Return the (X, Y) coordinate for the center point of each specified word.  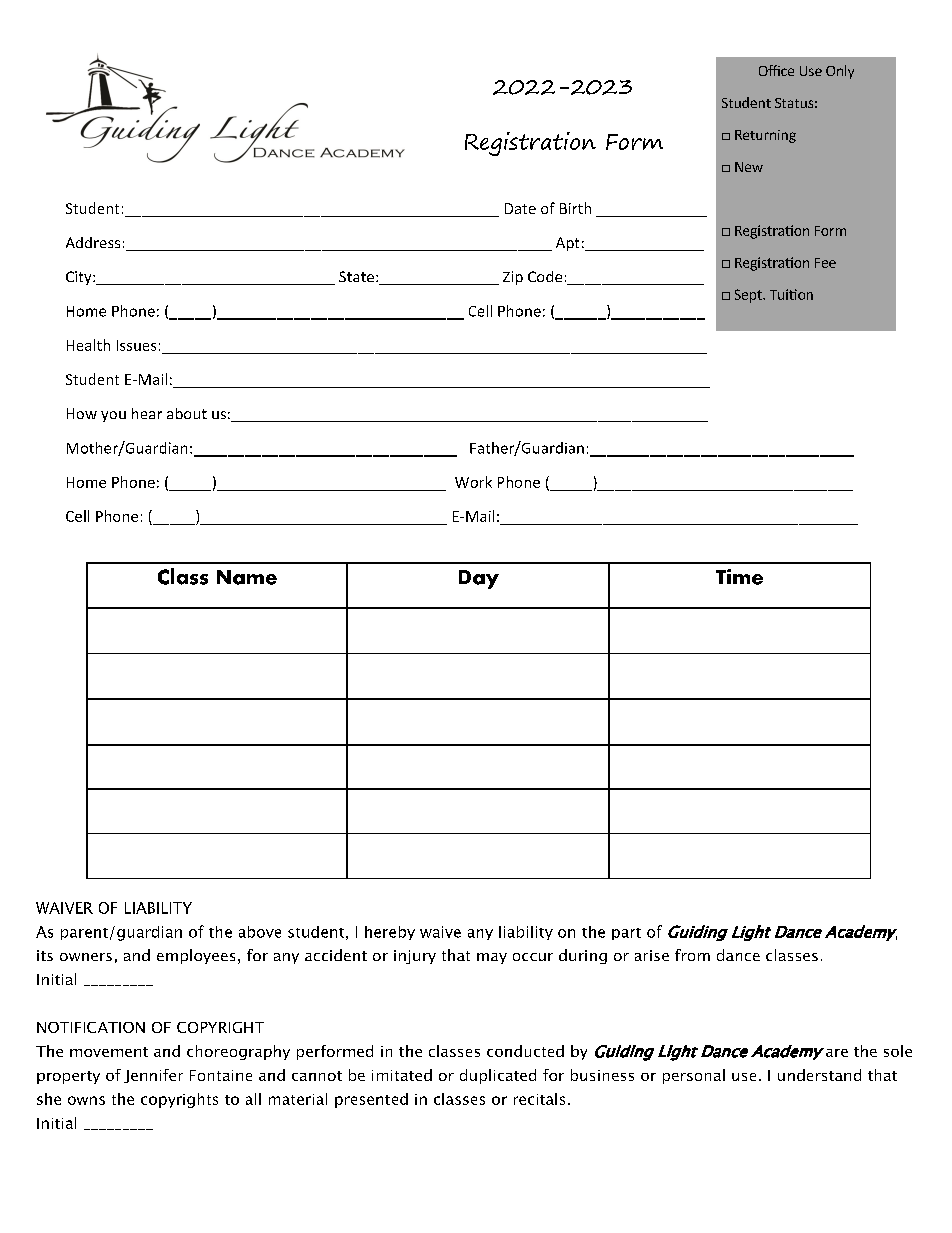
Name (247, 577)
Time (739, 577)
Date (520, 208)
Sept (749, 296)
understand (819, 1075)
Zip (513, 278)
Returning (765, 136)
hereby (390, 933)
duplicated (498, 1076)
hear (147, 413)
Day (479, 579)
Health (88, 345)
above (260, 932)
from (692, 955)
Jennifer (153, 1076)
